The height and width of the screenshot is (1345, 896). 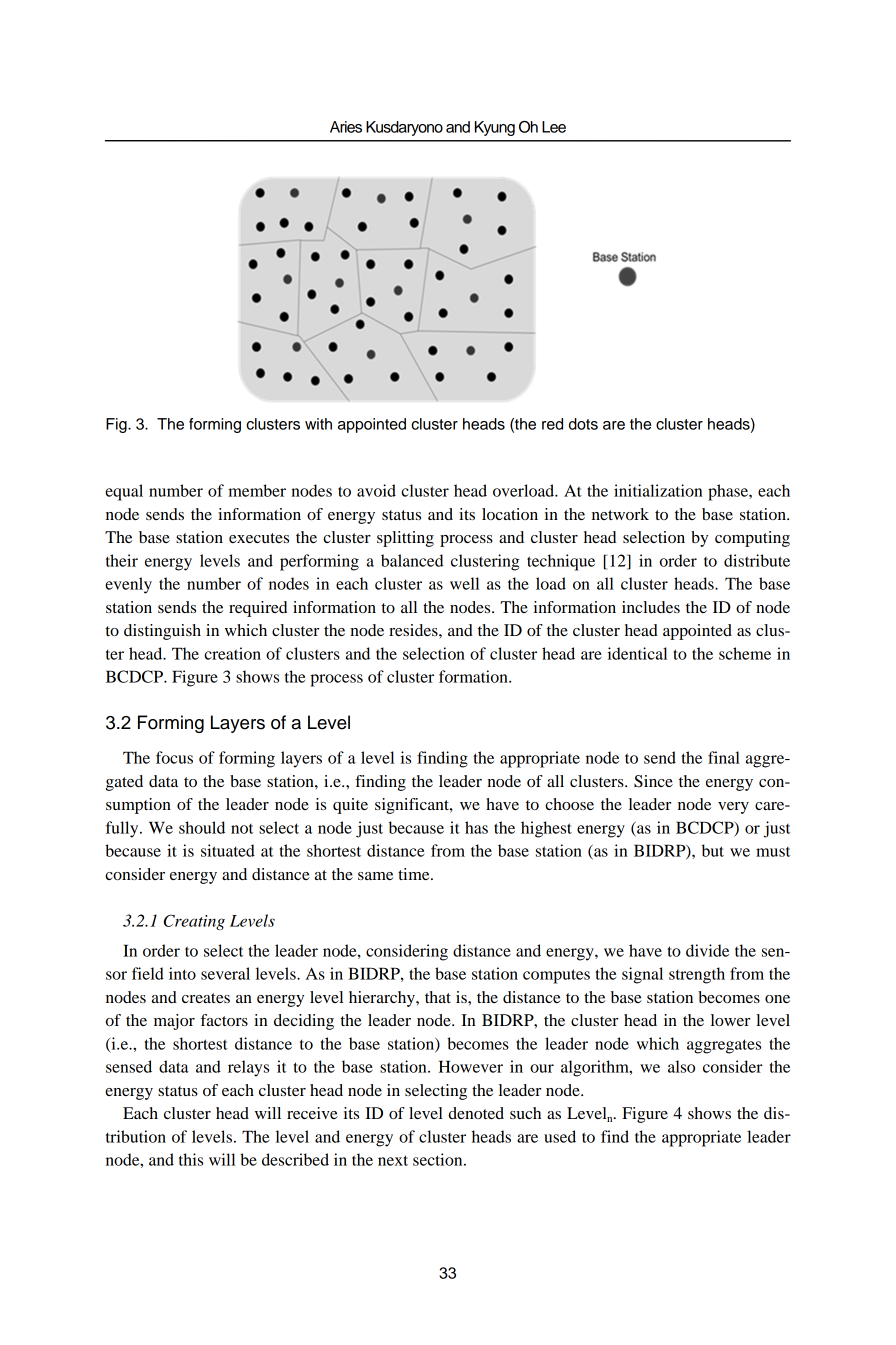 What do you see at coordinates (476, 1113) in the screenshot?
I see `denoted` at bounding box center [476, 1113].
